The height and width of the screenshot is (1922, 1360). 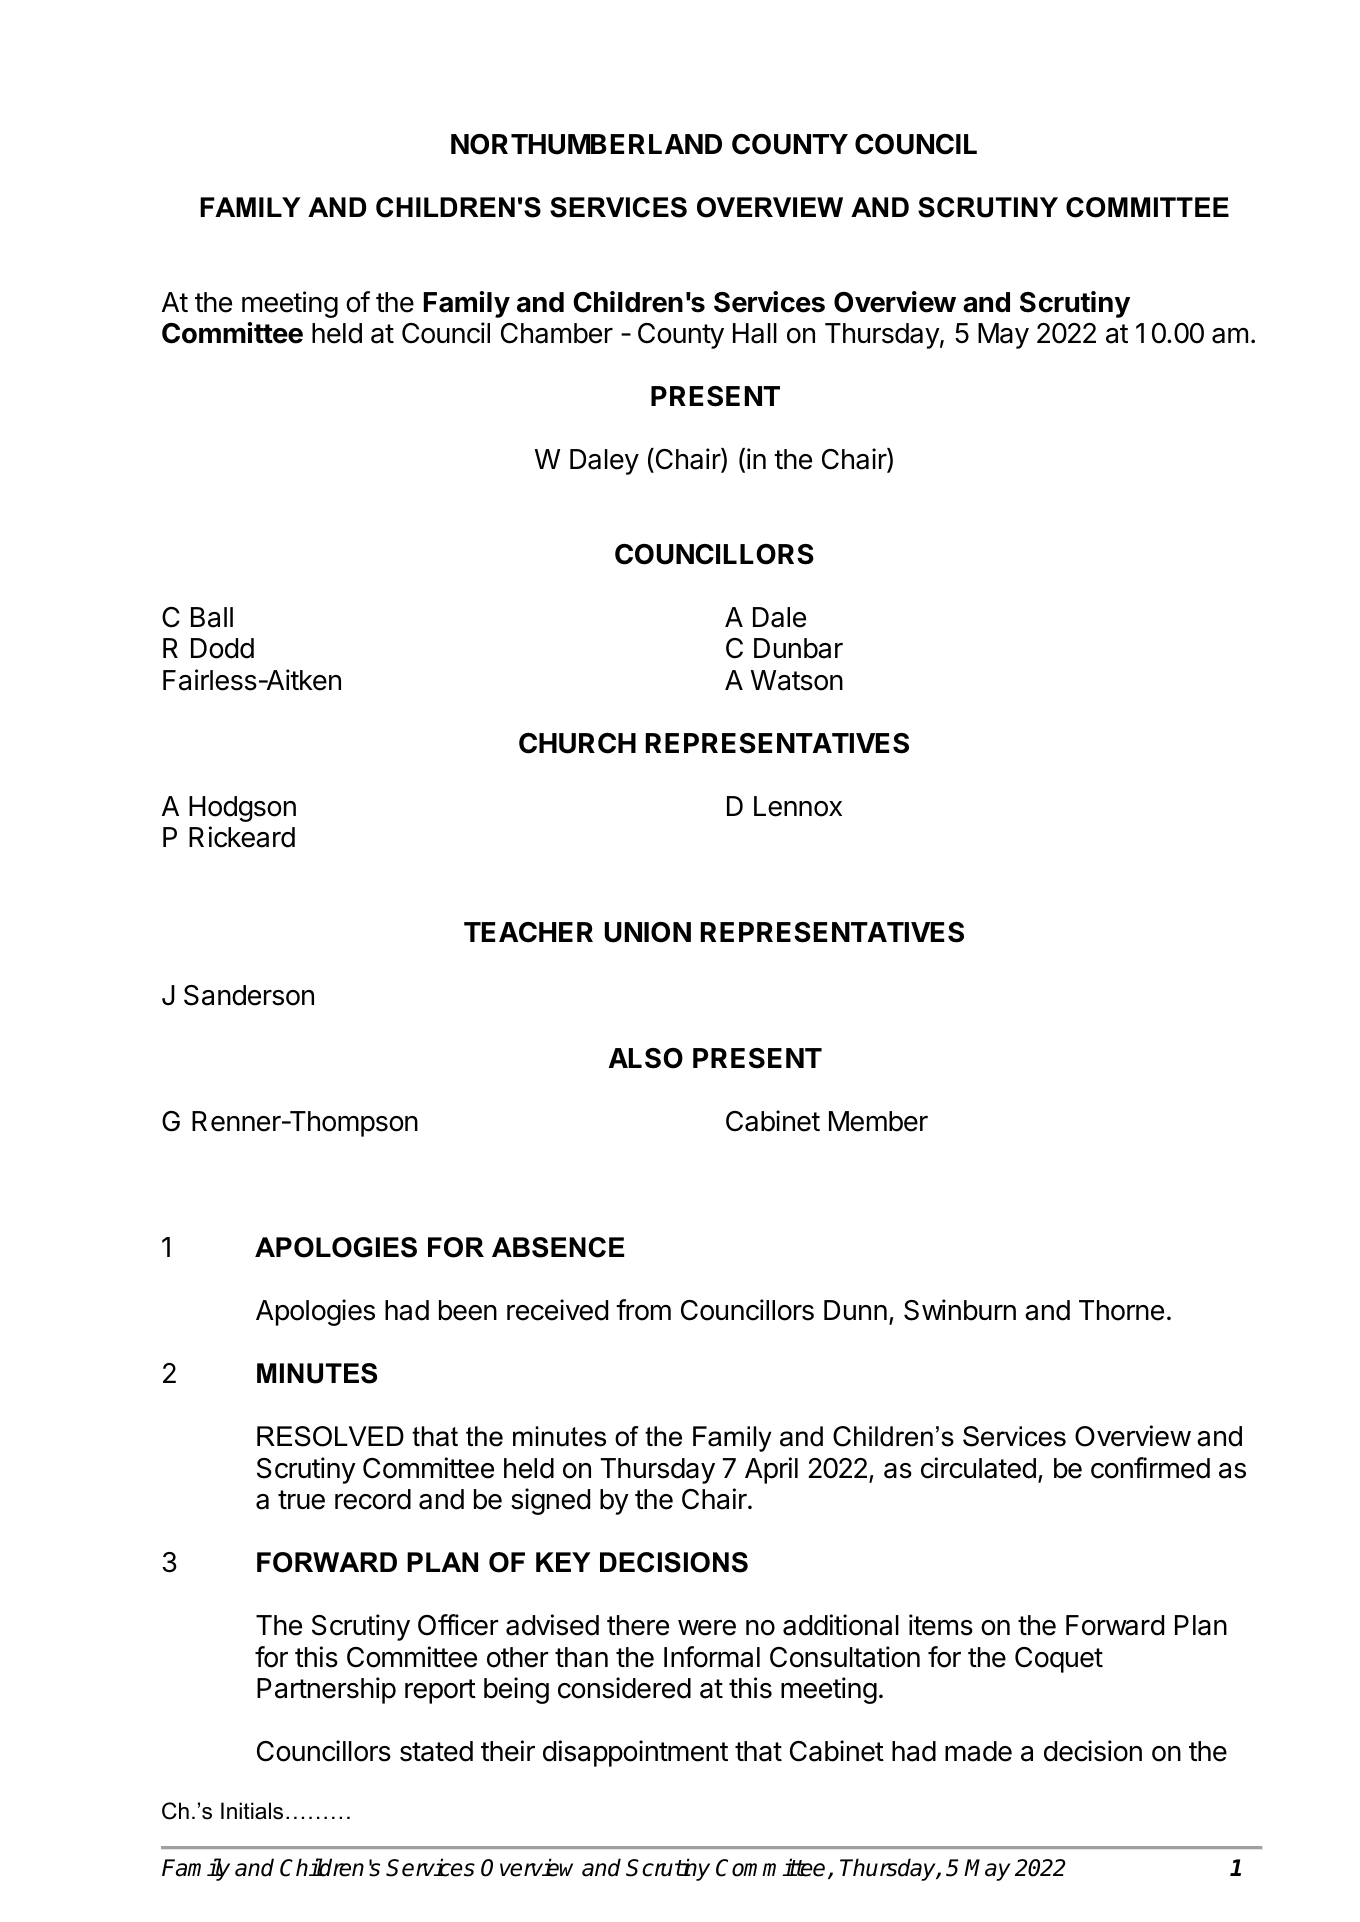 I want to click on NORTHUMBERLAND, so click(x=586, y=144).
